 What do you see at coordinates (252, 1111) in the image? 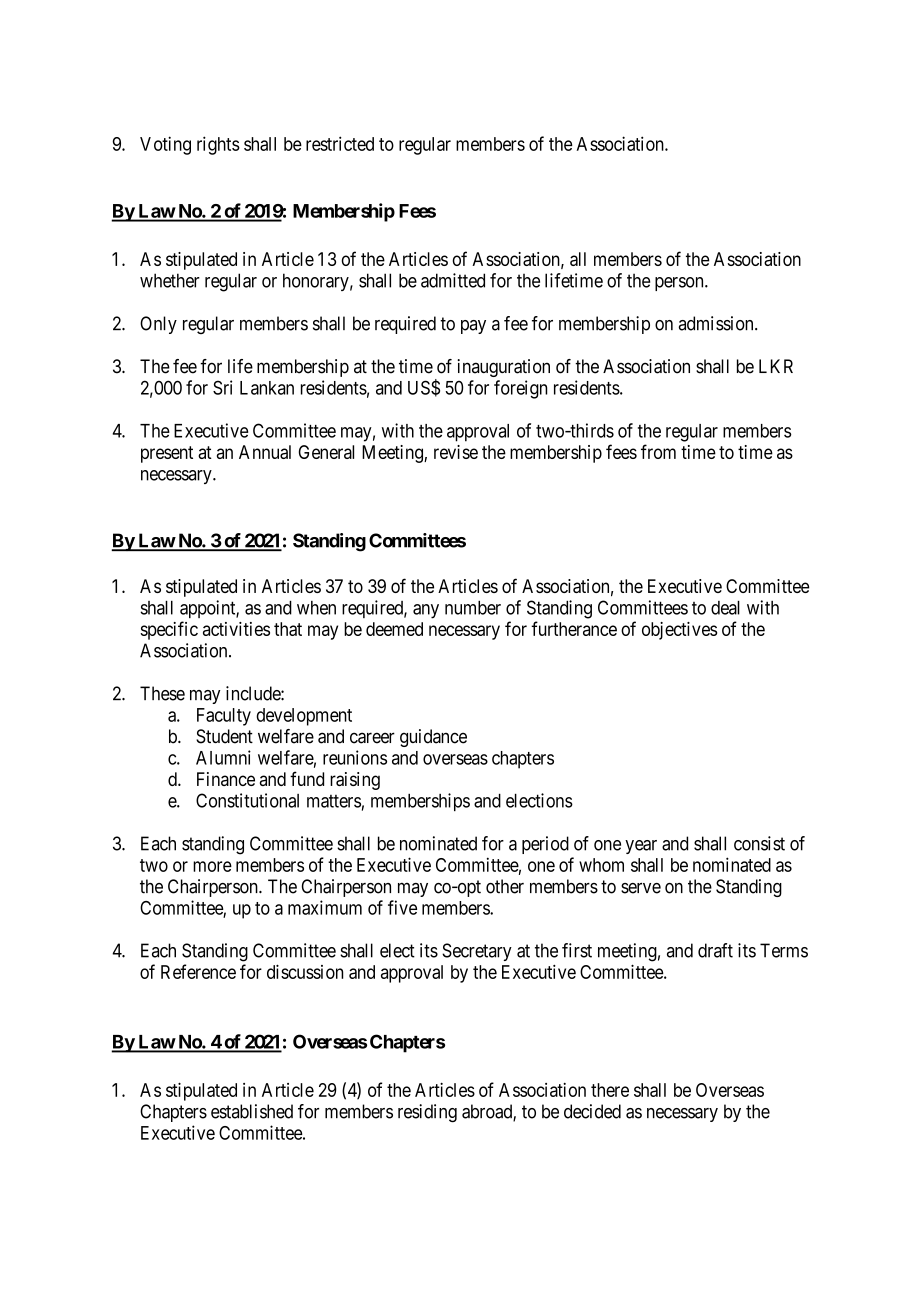
I see `established` at bounding box center [252, 1111].
